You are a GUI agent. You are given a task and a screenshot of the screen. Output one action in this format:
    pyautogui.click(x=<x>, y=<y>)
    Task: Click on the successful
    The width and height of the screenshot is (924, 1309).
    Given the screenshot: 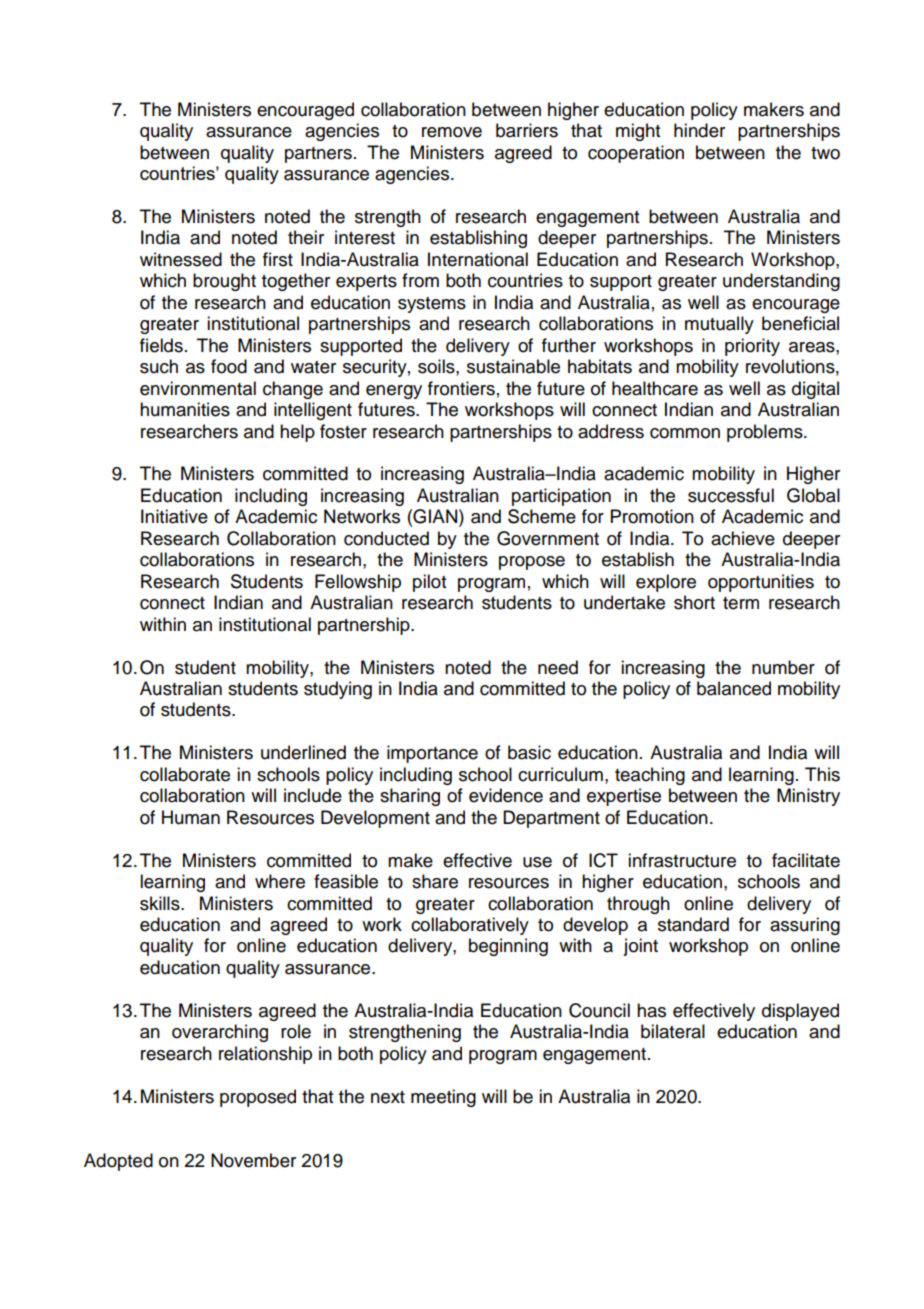 What is the action you would take?
    pyautogui.click(x=731, y=495)
